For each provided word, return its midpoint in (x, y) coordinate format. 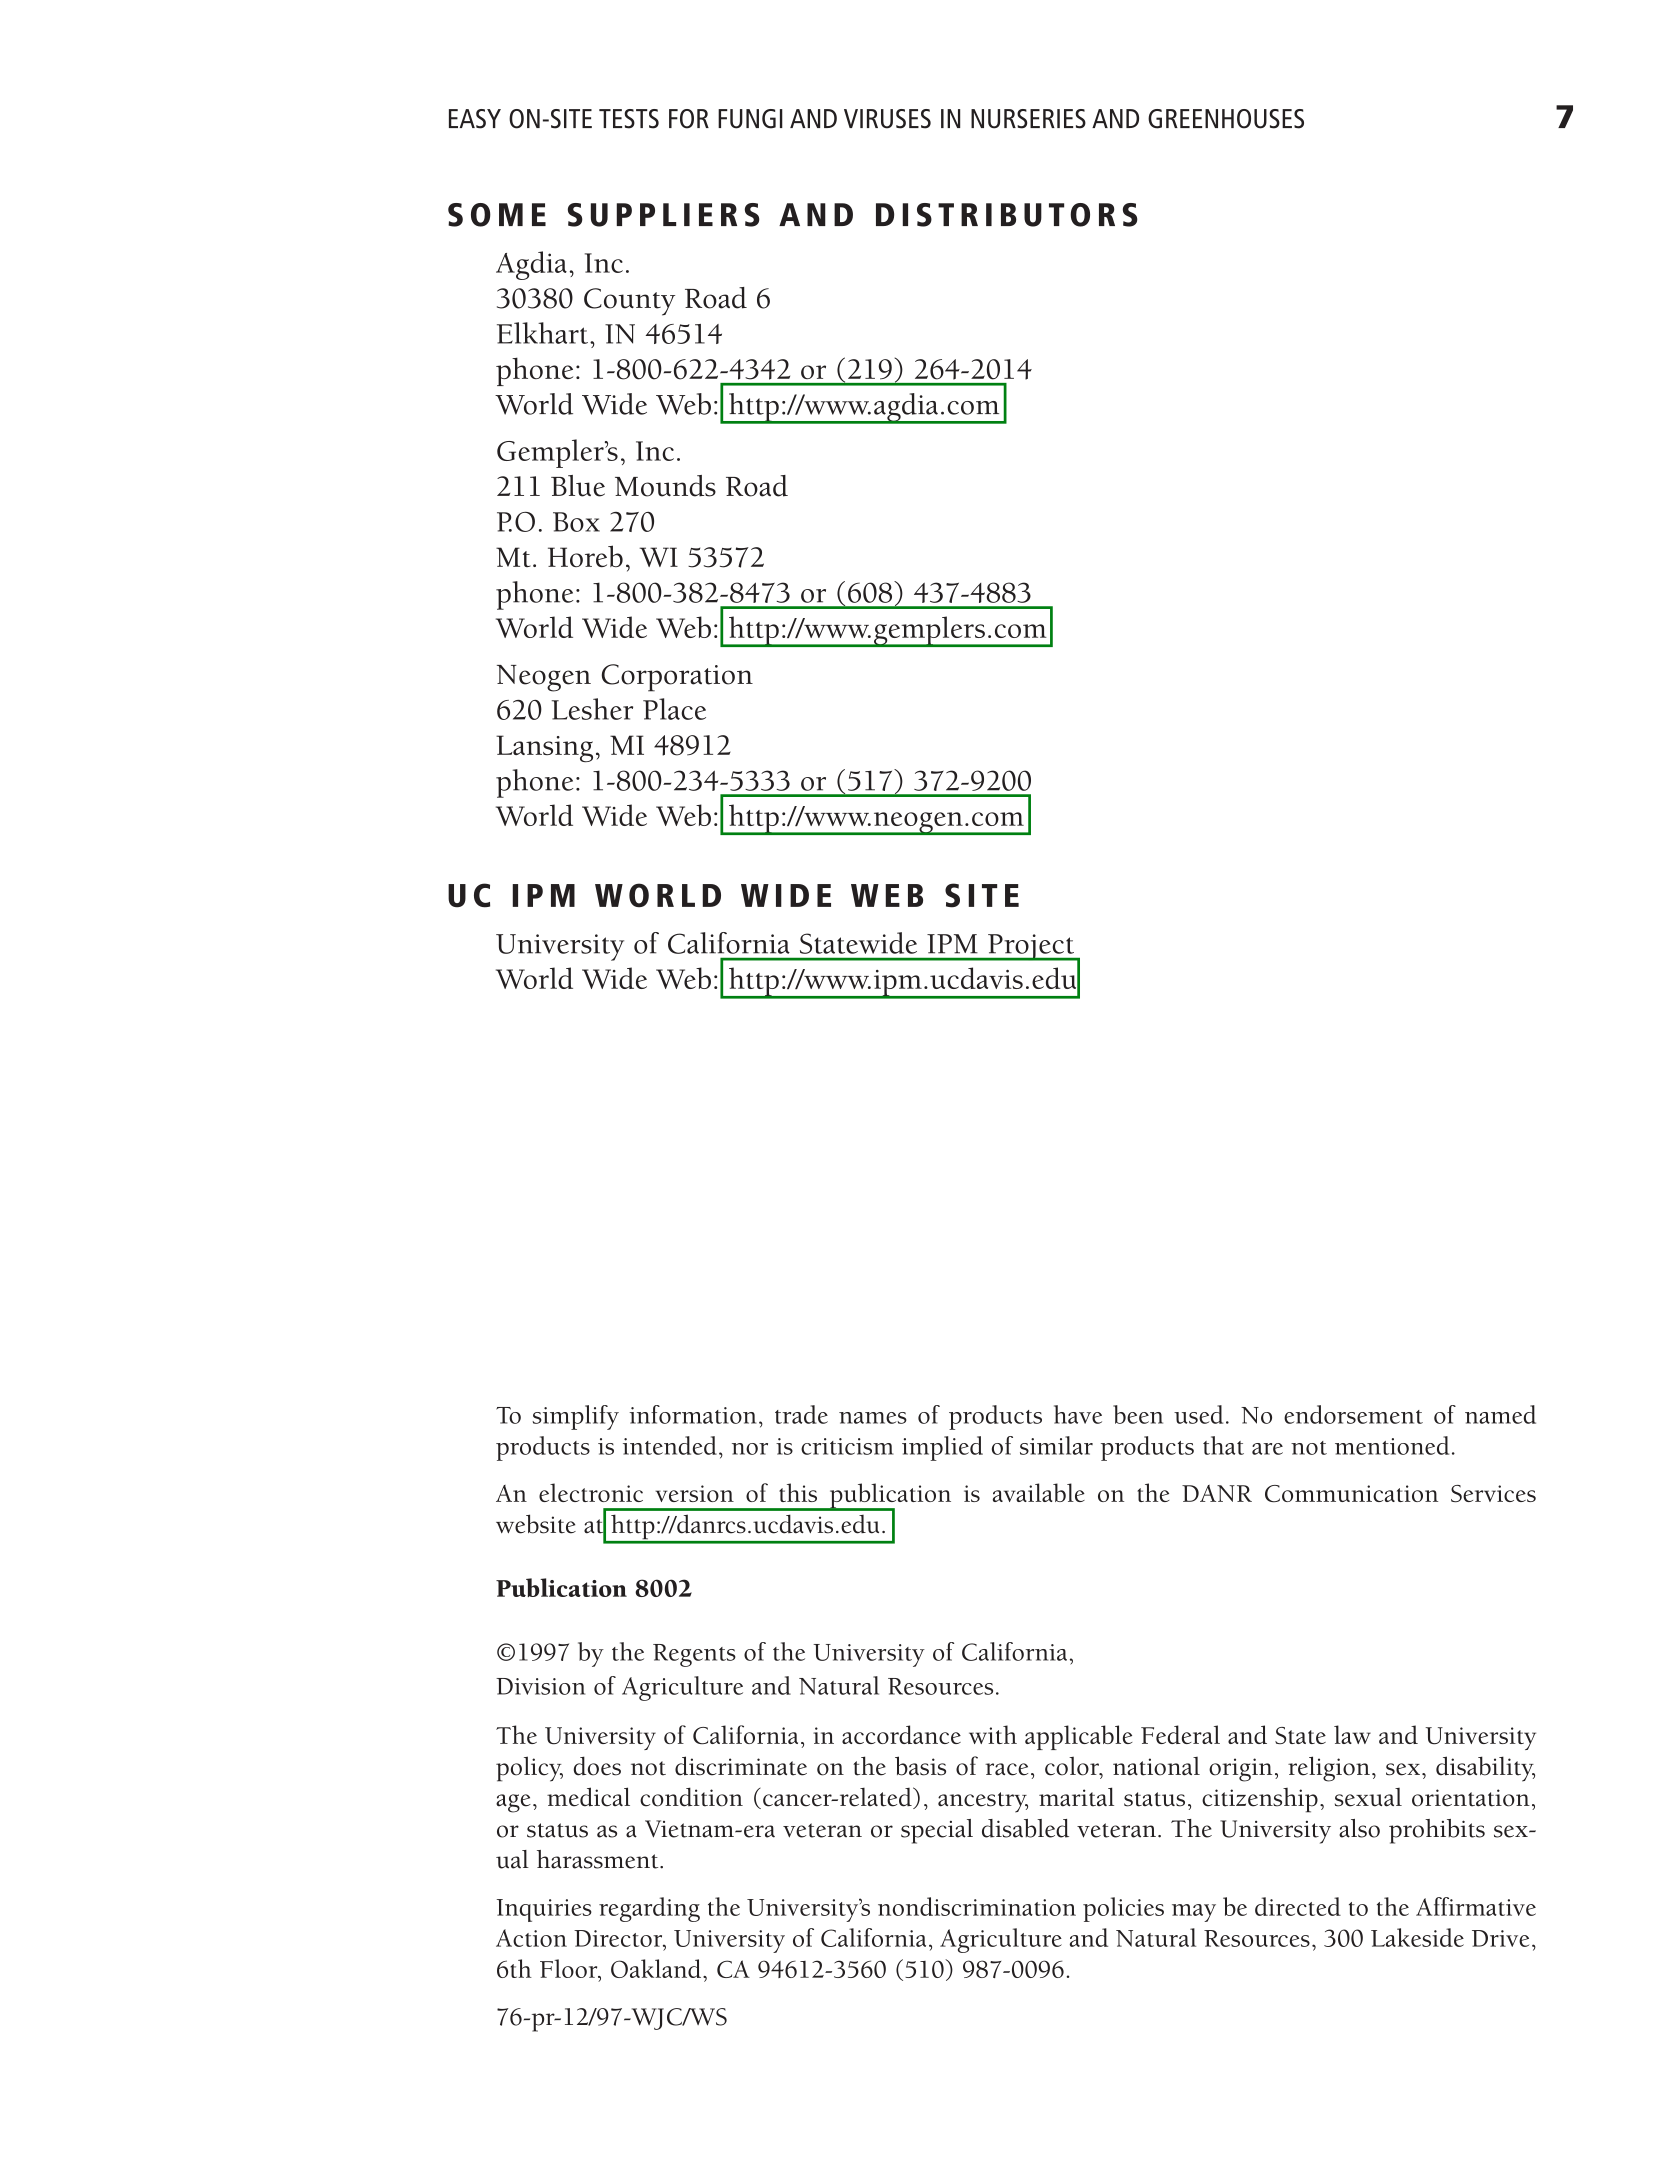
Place (674, 709)
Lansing (544, 749)
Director (619, 1939)
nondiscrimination (977, 1906)
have (1078, 1414)
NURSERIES (1028, 119)
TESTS (629, 119)
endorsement (1353, 1414)
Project (1031, 947)
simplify (575, 1417)
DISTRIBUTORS (1007, 215)
